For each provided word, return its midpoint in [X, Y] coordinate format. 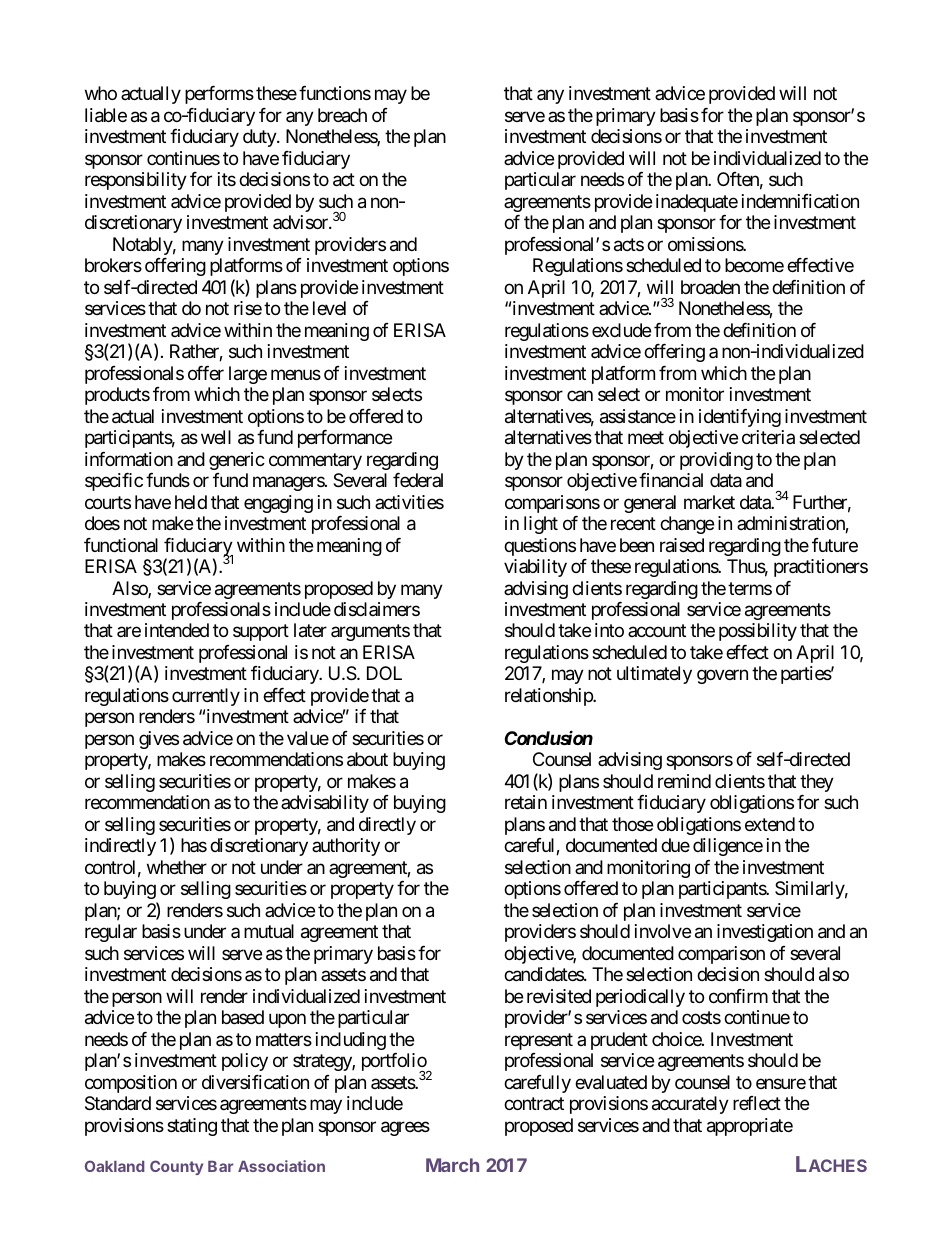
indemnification [800, 201]
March [452, 1165]
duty [260, 138]
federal [418, 480]
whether [177, 867]
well [216, 437]
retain [526, 802]
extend [770, 824]
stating [192, 1127]
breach [342, 115]
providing [716, 461]
